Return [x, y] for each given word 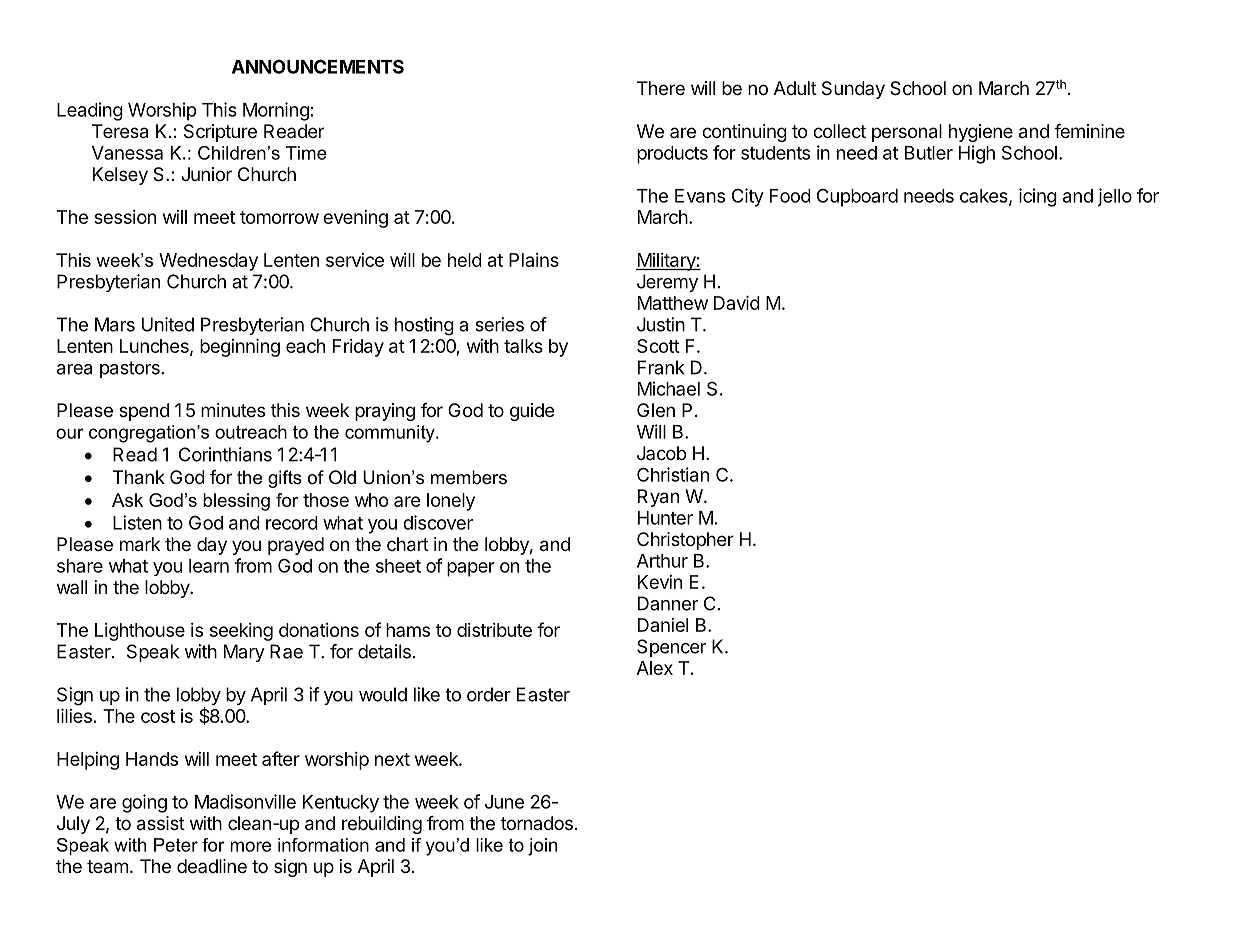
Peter [176, 845]
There [661, 88]
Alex [655, 668]
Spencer [671, 648]
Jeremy [667, 283]
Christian [673, 474]
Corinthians [225, 454]
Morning [276, 111]
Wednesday [208, 262]
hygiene [981, 133]
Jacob [661, 453]
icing [1038, 197]
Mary [244, 653]
